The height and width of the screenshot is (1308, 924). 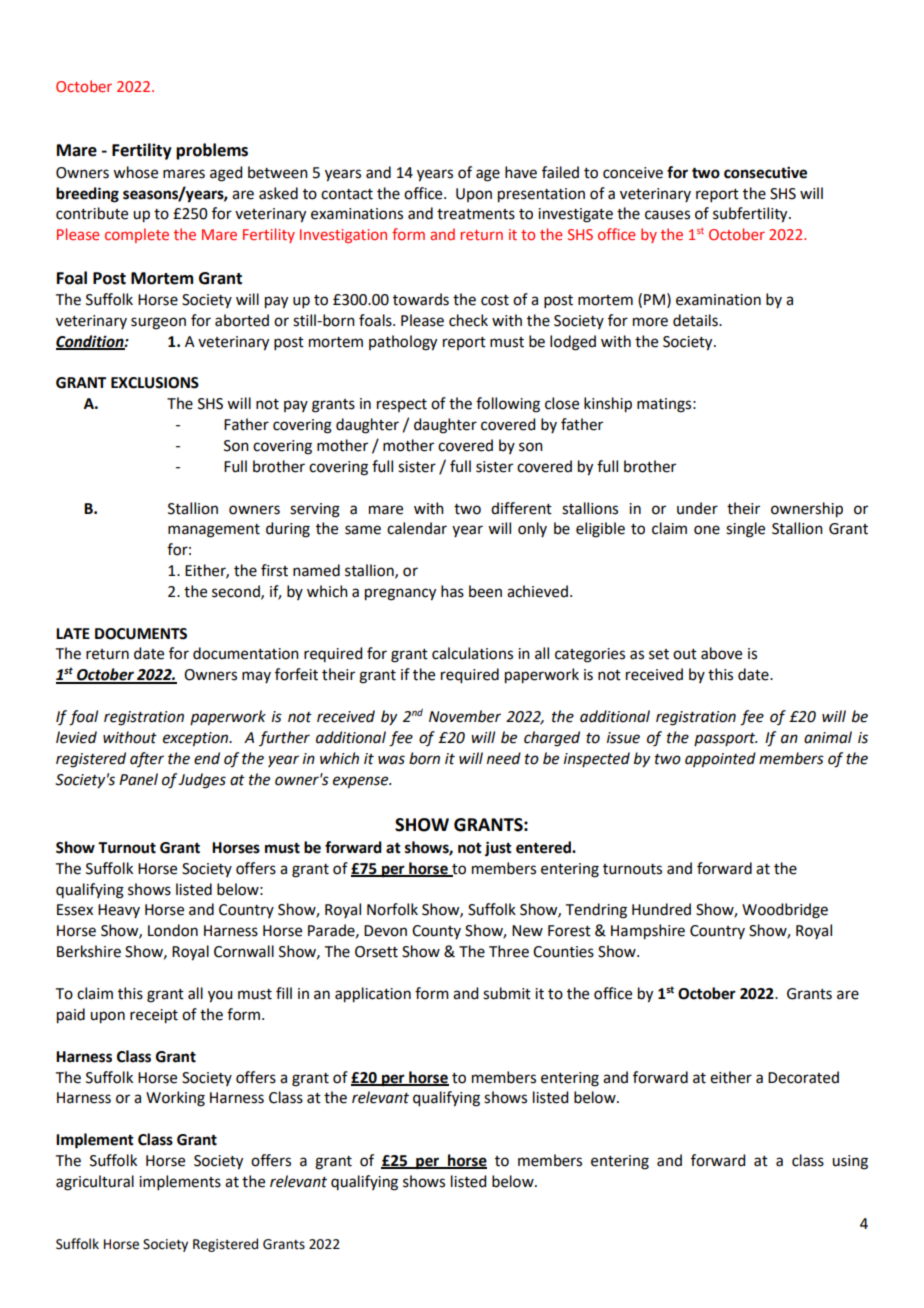 I want to click on submit, so click(x=507, y=993).
